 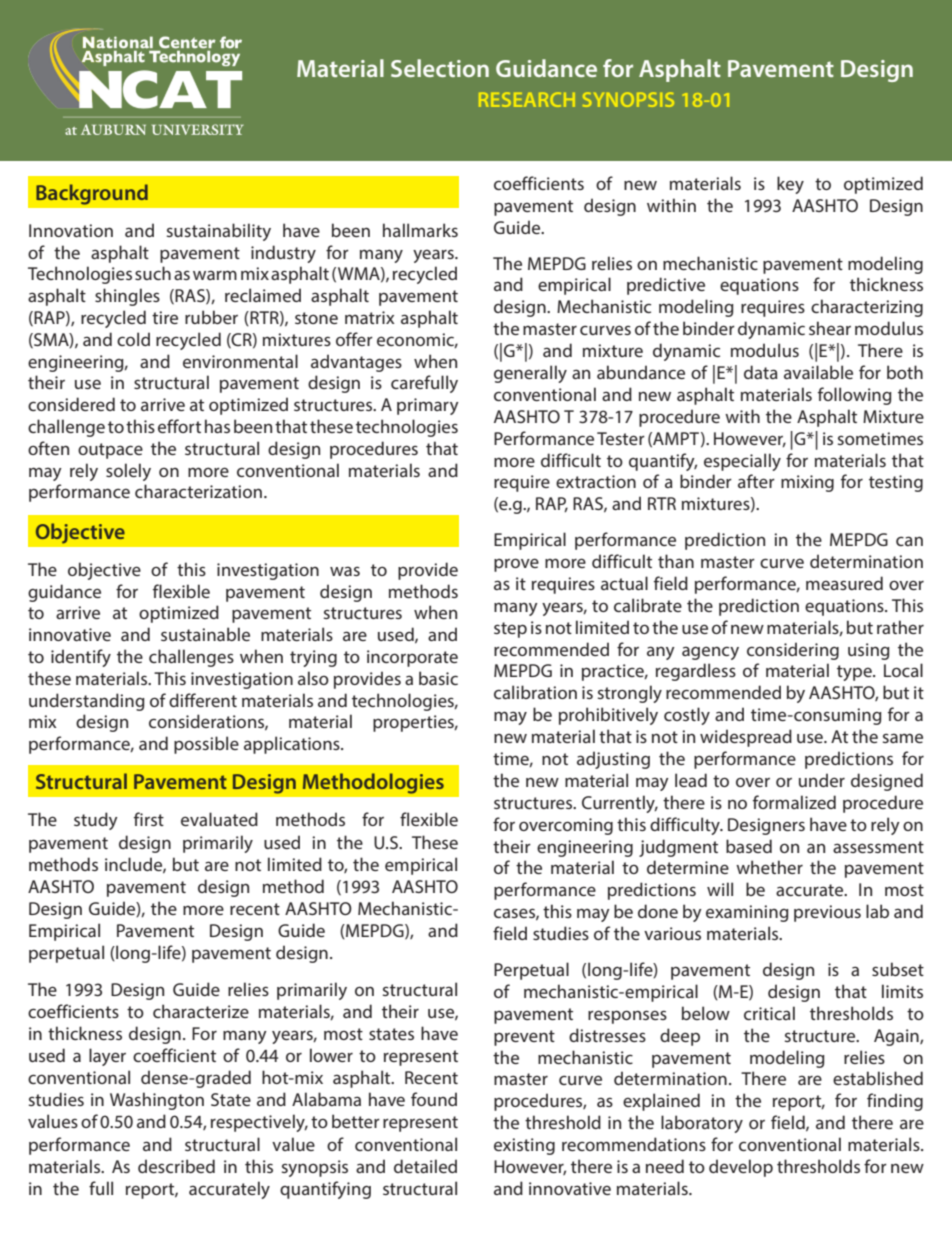 I want to click on key, so click(x=790, y=185).
